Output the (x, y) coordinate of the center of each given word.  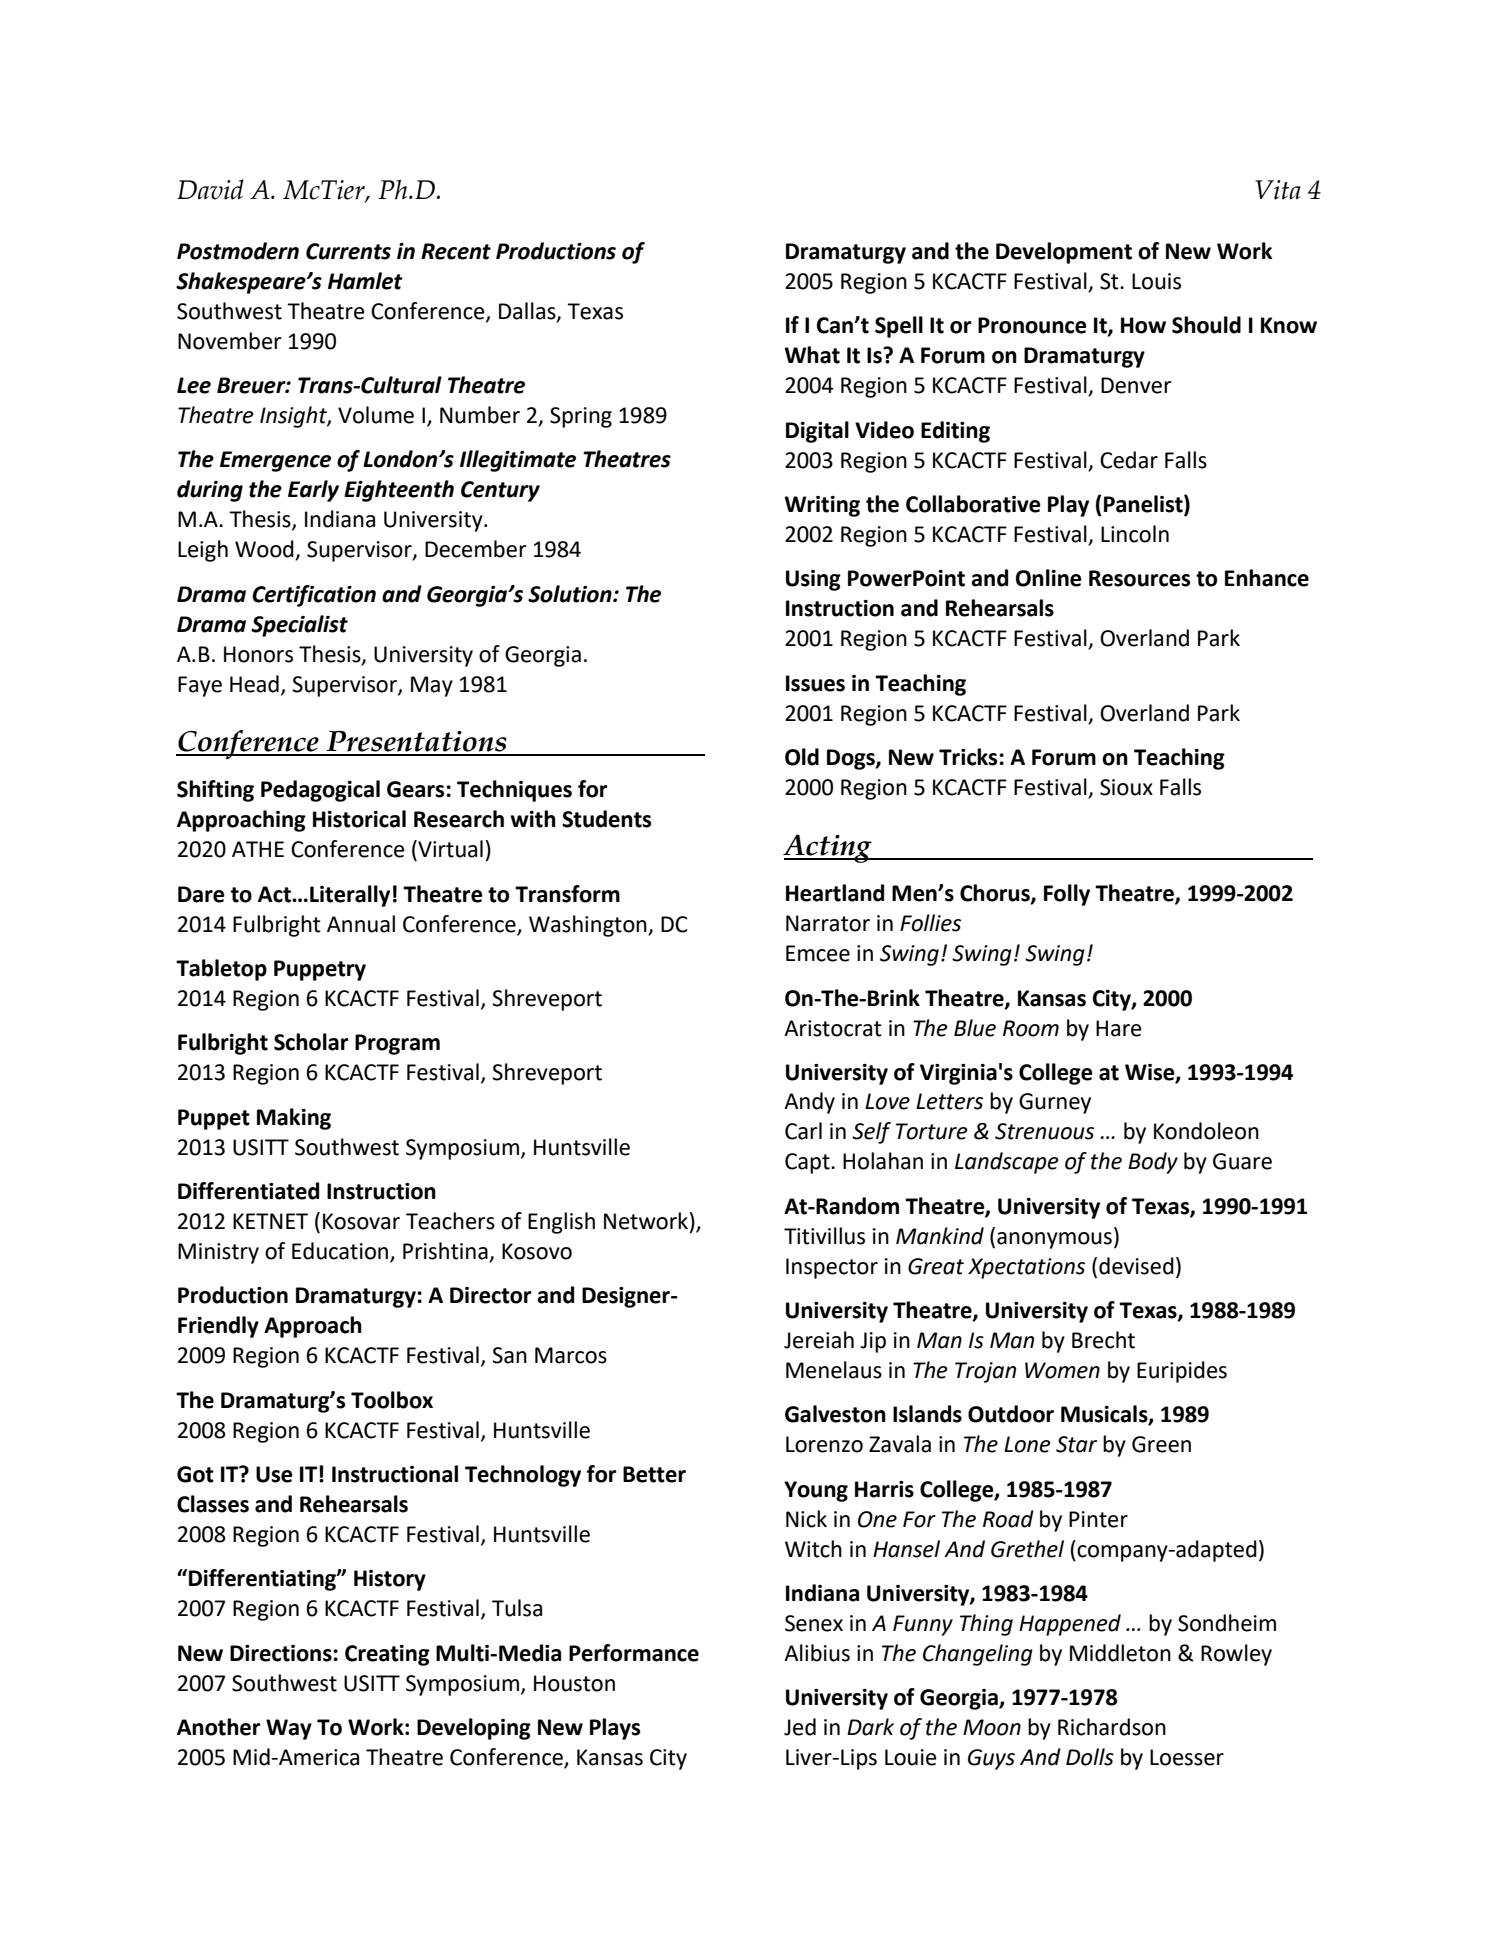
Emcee (818, 953)
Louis (1156, 281)
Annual (361, 924)
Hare (1119, 1028)
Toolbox (392, 1400)
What (812, 355)
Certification (314, 596)
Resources (1139, 578)
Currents (348, 251)
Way (289, 1729)
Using (813, 580)
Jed (800, 1727)
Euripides (1182, 1372)
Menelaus (834, 1370)
